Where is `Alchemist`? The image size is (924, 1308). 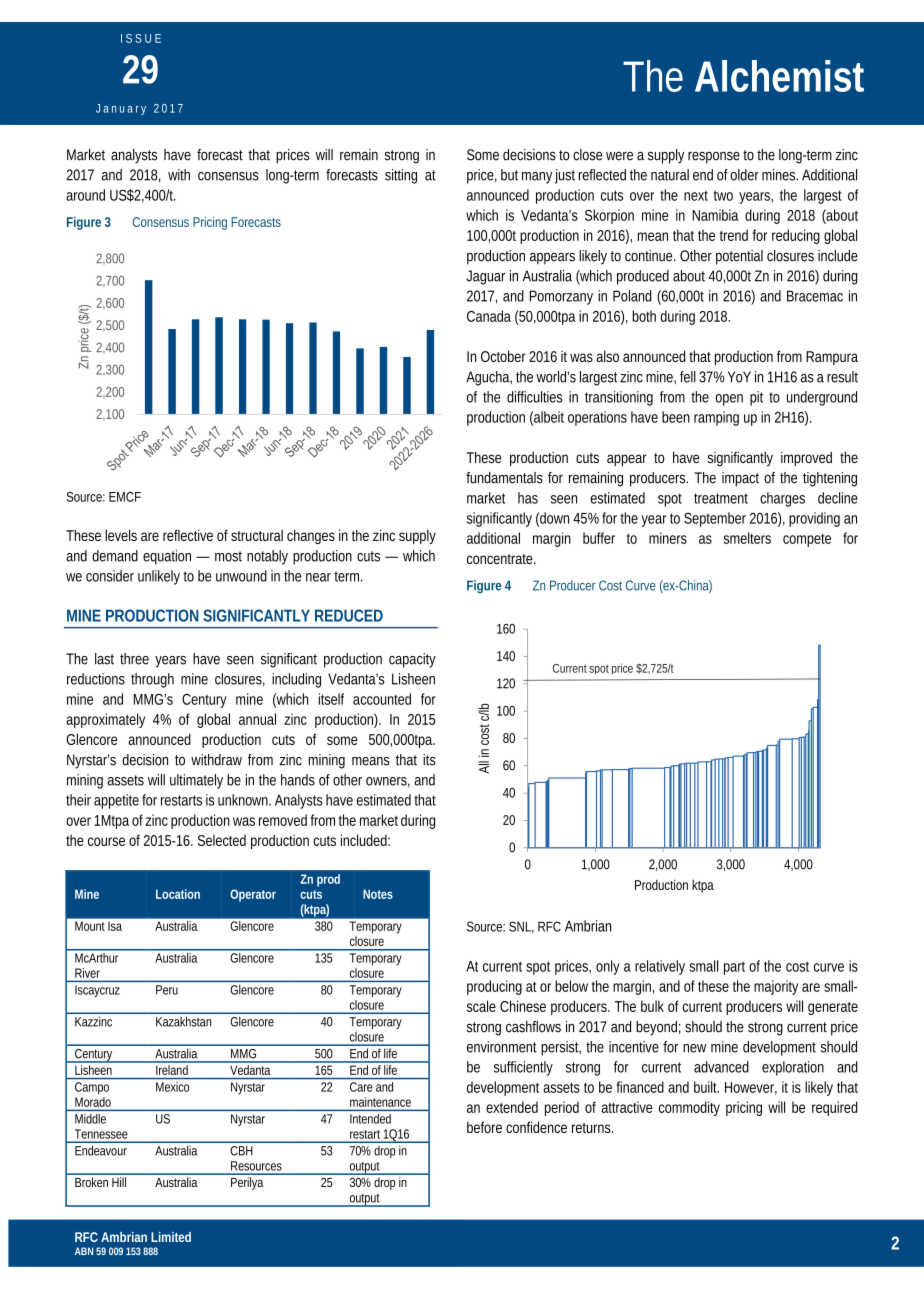
Alchemist is located at coordinates (779, 76).
